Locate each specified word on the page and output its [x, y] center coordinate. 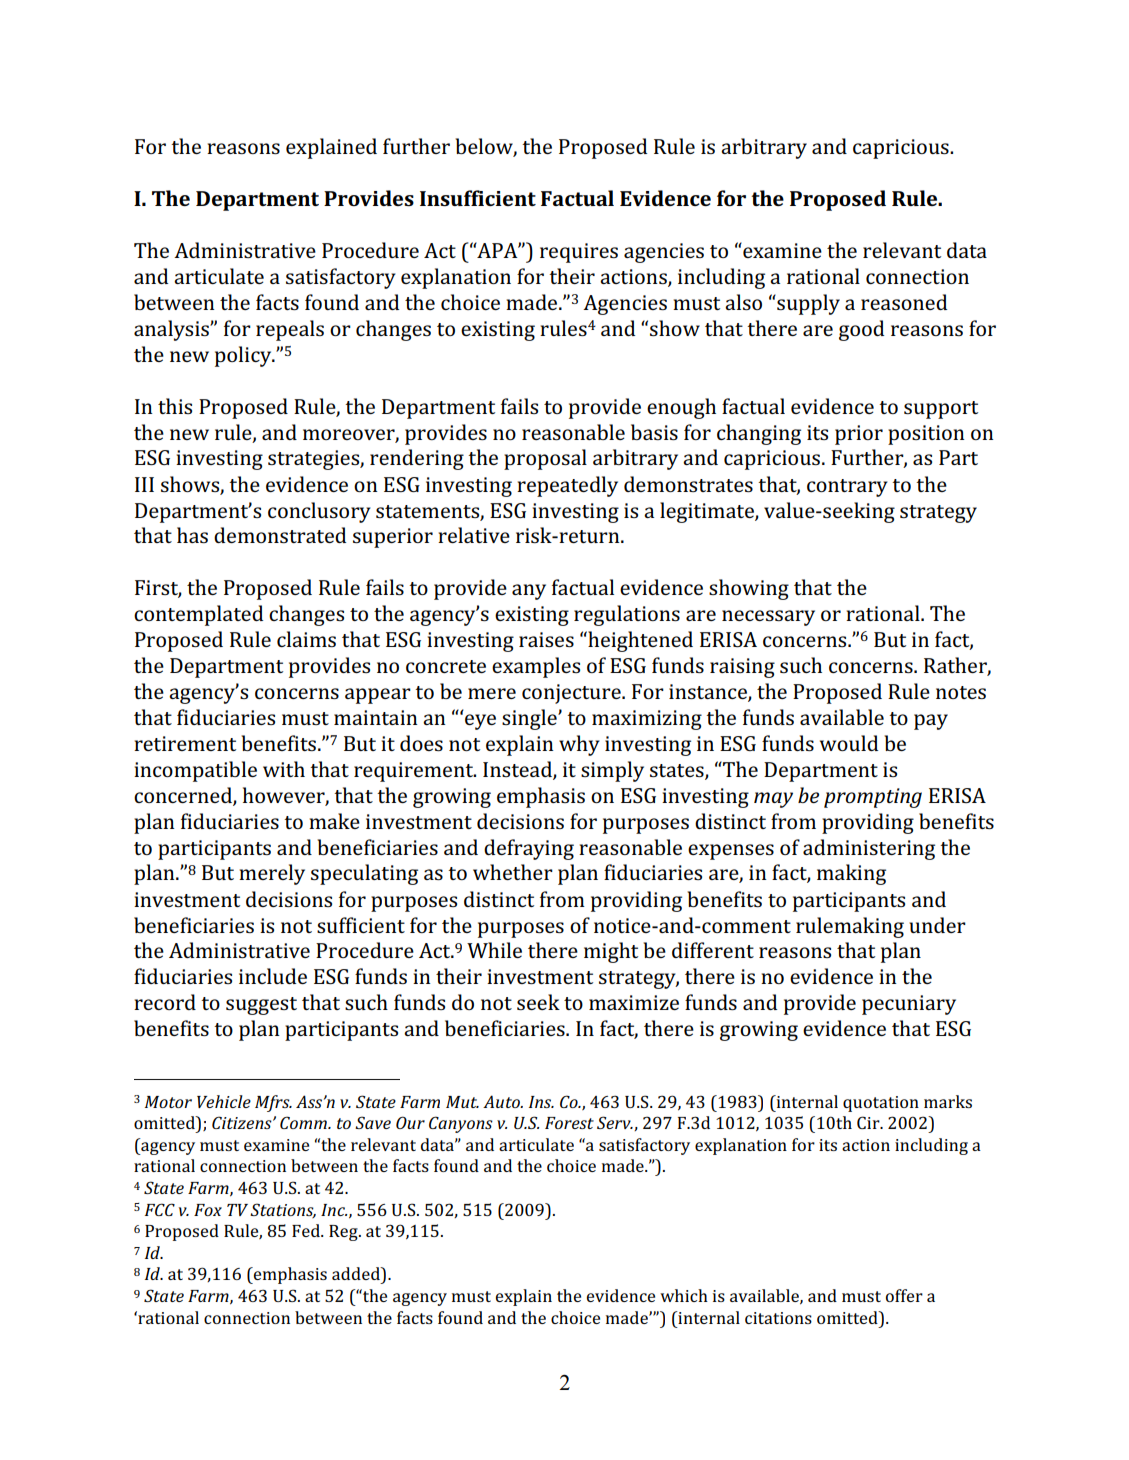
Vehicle [224, 1101]
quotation [881, 1104]
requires [579, 253]
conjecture [572, 694]
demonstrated [280, 535]
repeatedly [567, 486]
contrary [847, 488]
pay [931, 722]
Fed [307, 1230]
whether [513, 872]
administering [869, 849]
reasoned [904, 302]
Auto [502, 1101]
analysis [172, 330]
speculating [364, 874]
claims [306, 639]
